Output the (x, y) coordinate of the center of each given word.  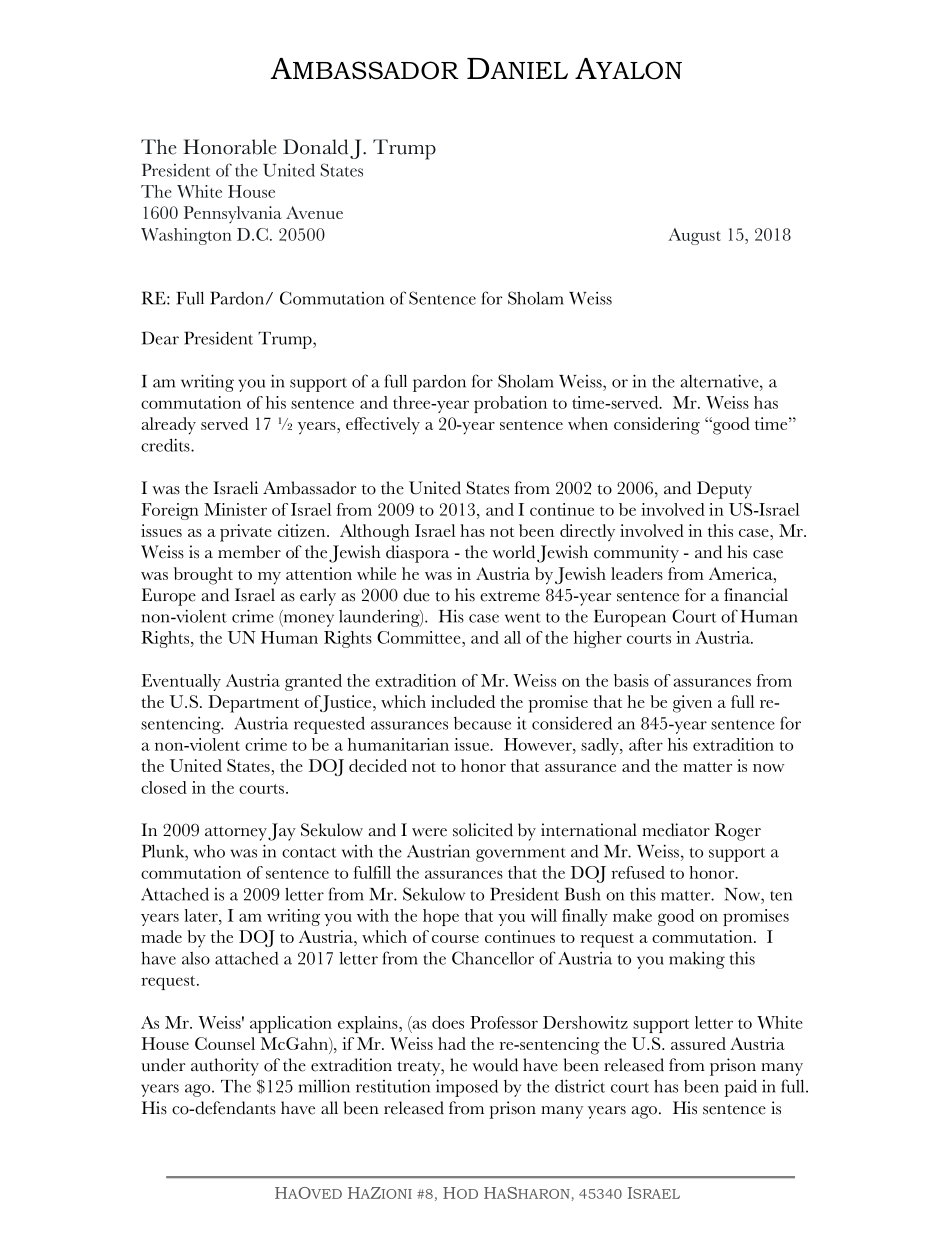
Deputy (724, 490)
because (482, 723)
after (646, 744)
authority (225, 1067)
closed (164, 787)
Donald (315, 147)
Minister (235, 509)
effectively (383, 426)
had (452, 1043)
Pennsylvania (233, 214)
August (694, 236)
